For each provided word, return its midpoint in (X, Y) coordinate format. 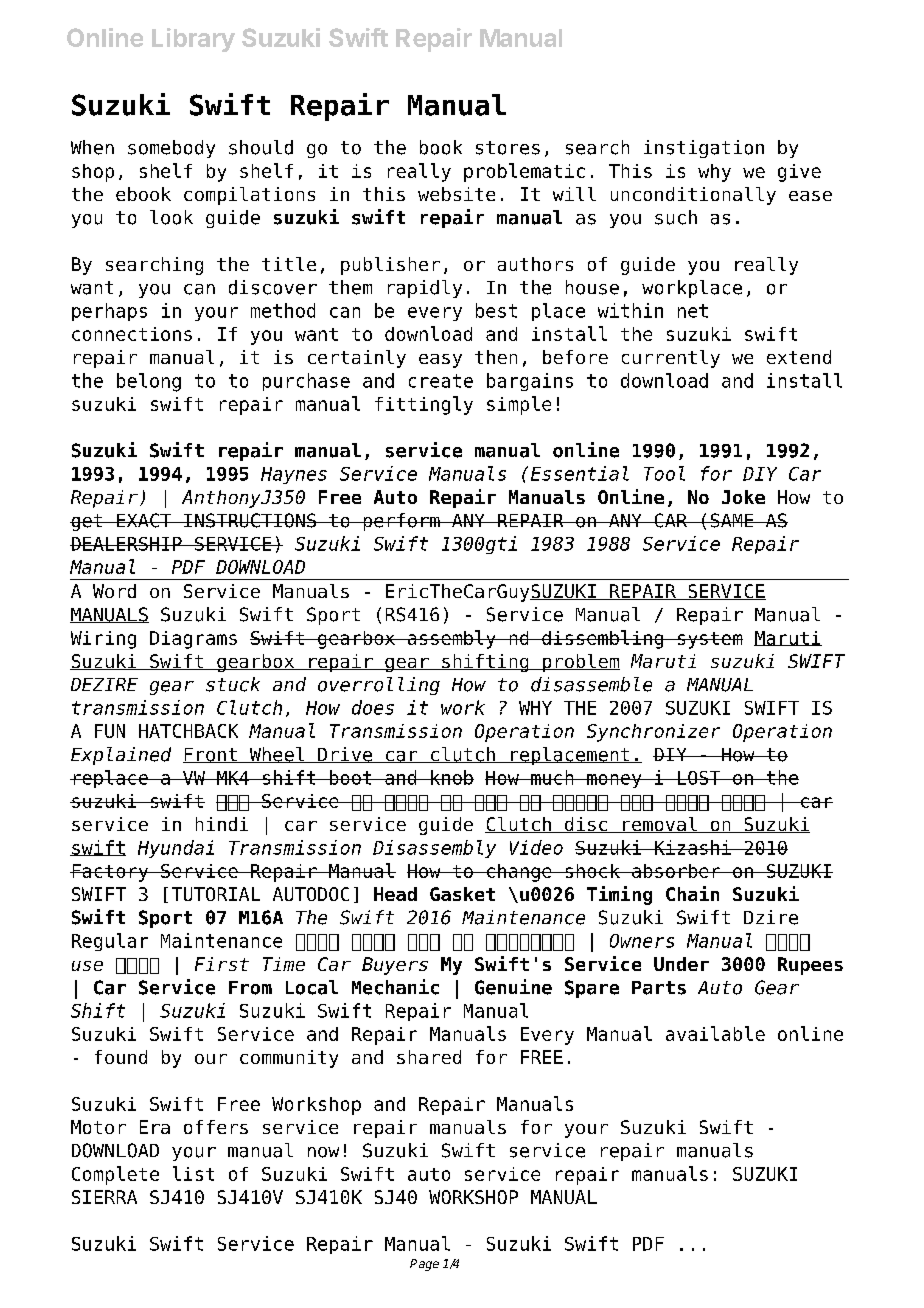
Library (193, 40)
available (715, 1033)
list (193, 1173)
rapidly (425, 289)
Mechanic (395, 987)
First (222, 964)
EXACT (144, 520)
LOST (699, 778)
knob (451, 777)
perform (401, 522)
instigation (704, 149)
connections (132, 334)
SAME (732, 520)
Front (211, 755)
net (693, 311)
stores (508, 148)
